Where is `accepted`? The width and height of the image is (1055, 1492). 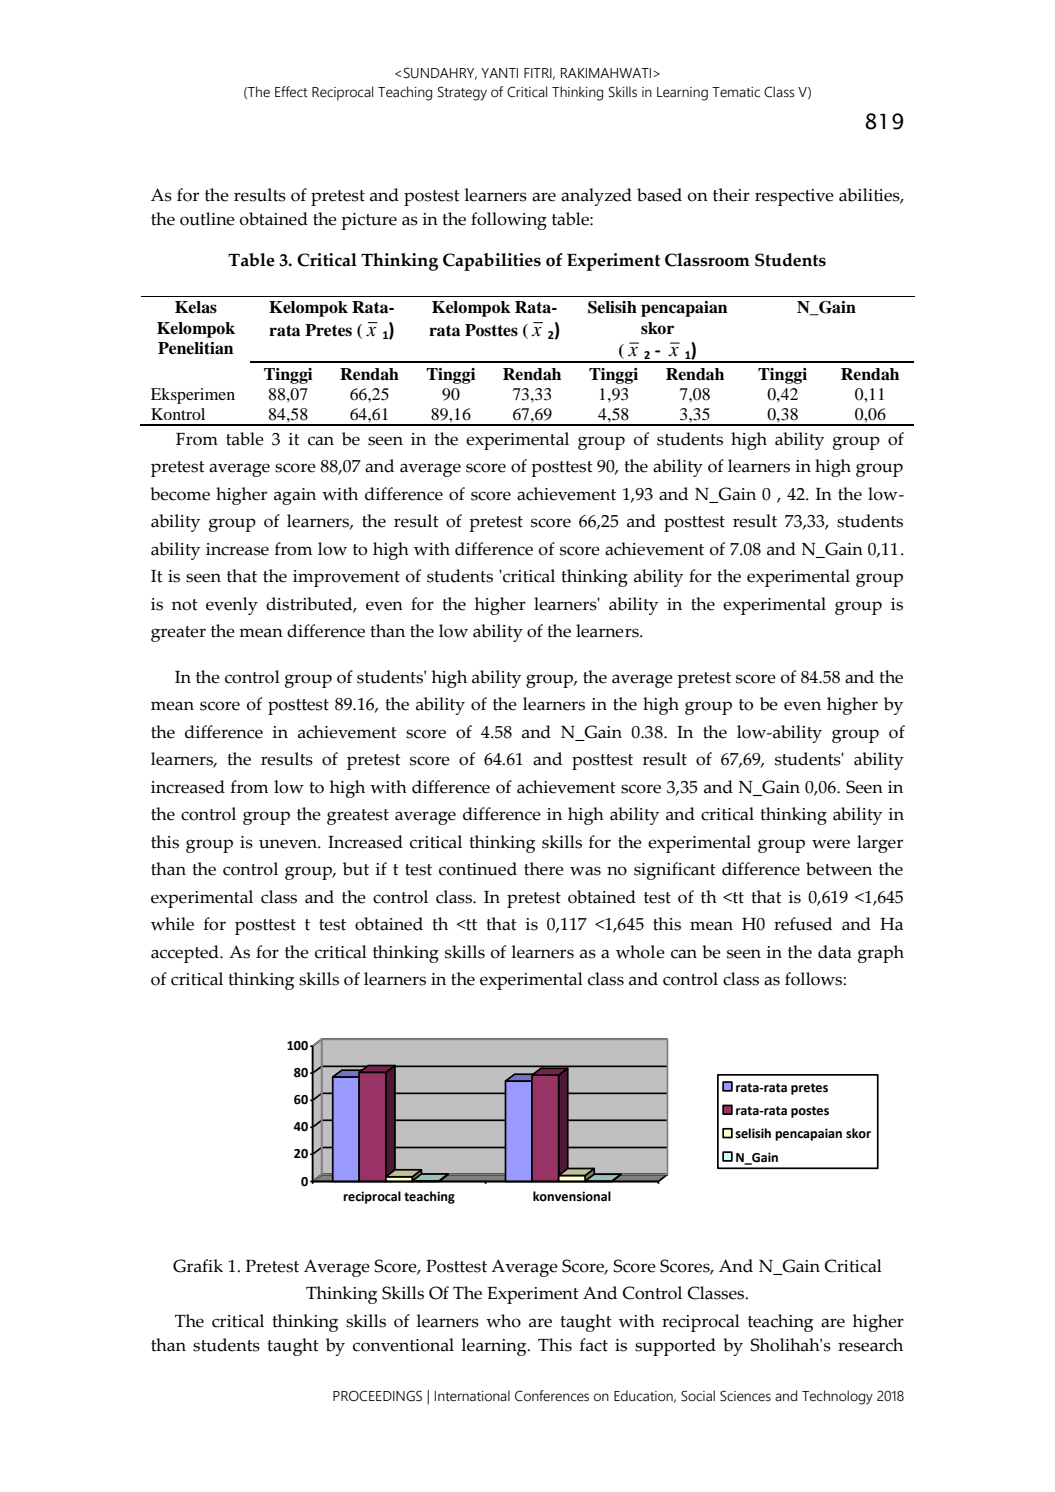 accepted is located at coordinates (186, 954).
